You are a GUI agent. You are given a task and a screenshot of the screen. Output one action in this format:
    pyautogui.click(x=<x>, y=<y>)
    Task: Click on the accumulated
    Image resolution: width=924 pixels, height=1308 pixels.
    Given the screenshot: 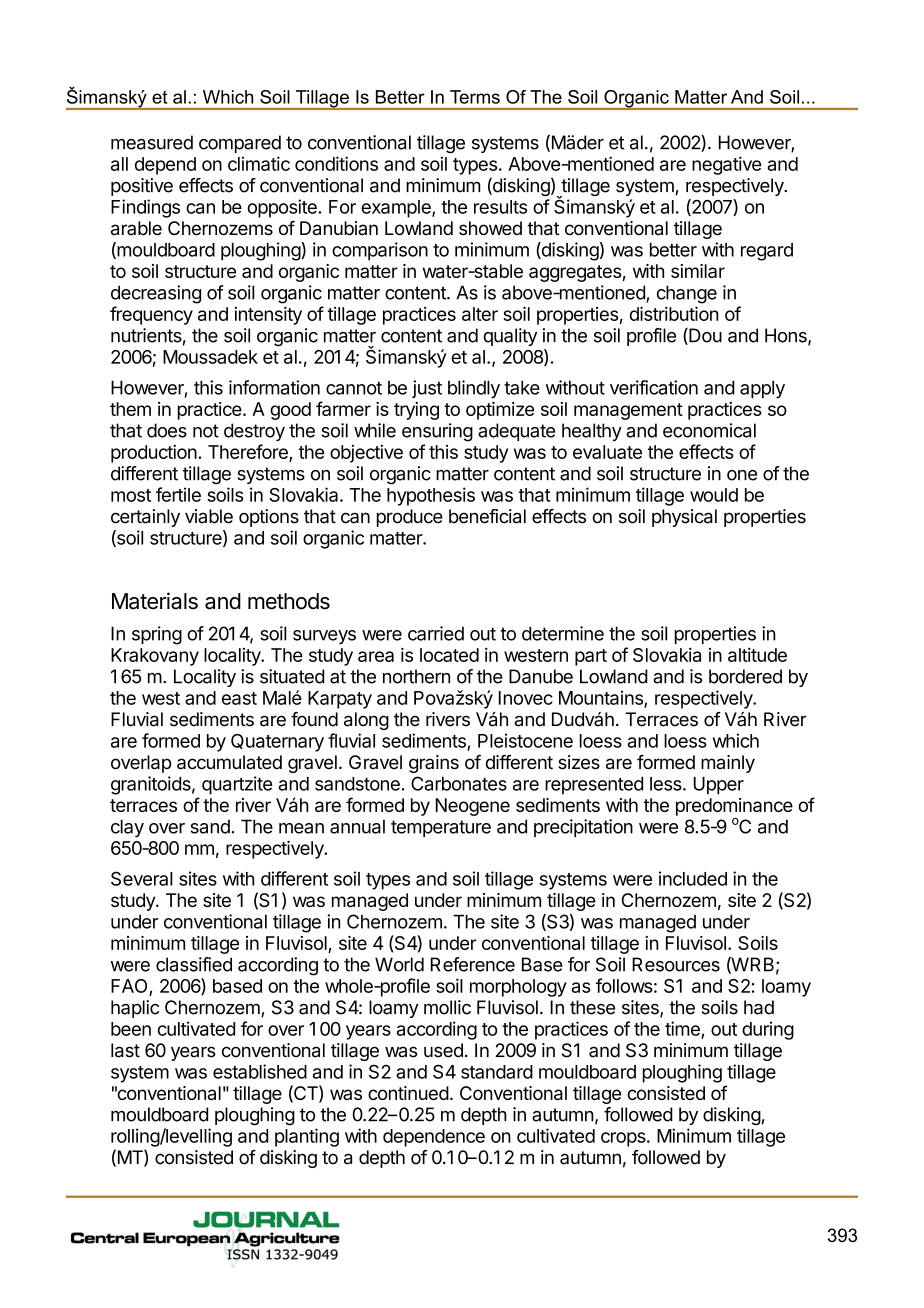 What is the action you would take?
    pyautogui.click(x=229, y=762)
